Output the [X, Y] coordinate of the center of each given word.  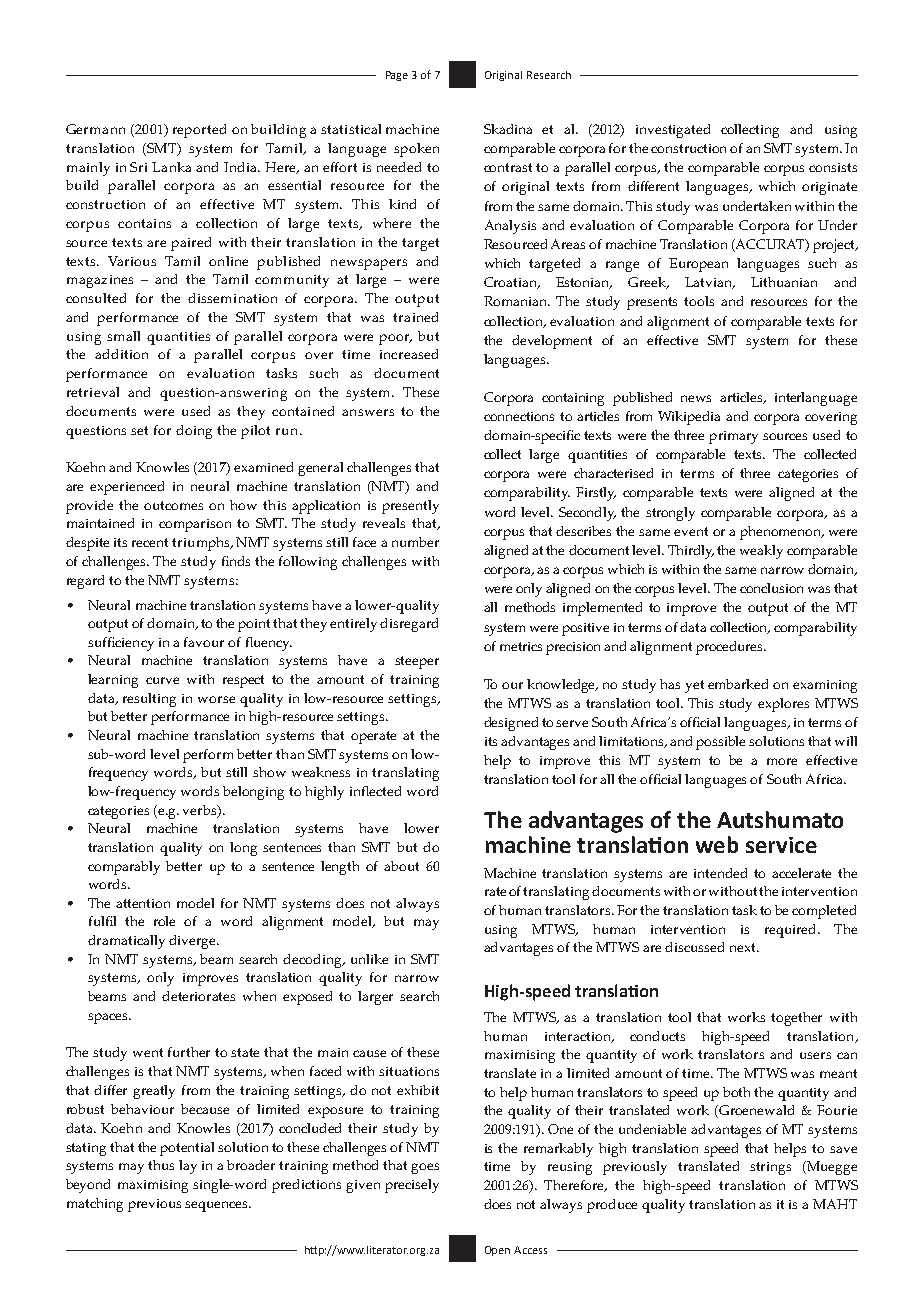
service [781, 845]
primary [733, 437]
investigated [673, 131]
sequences [217, 1206]
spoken [416, 150]
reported [199, 131]
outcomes [173, 505]
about [401, 866]
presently [410, 507]
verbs [201, 811]
